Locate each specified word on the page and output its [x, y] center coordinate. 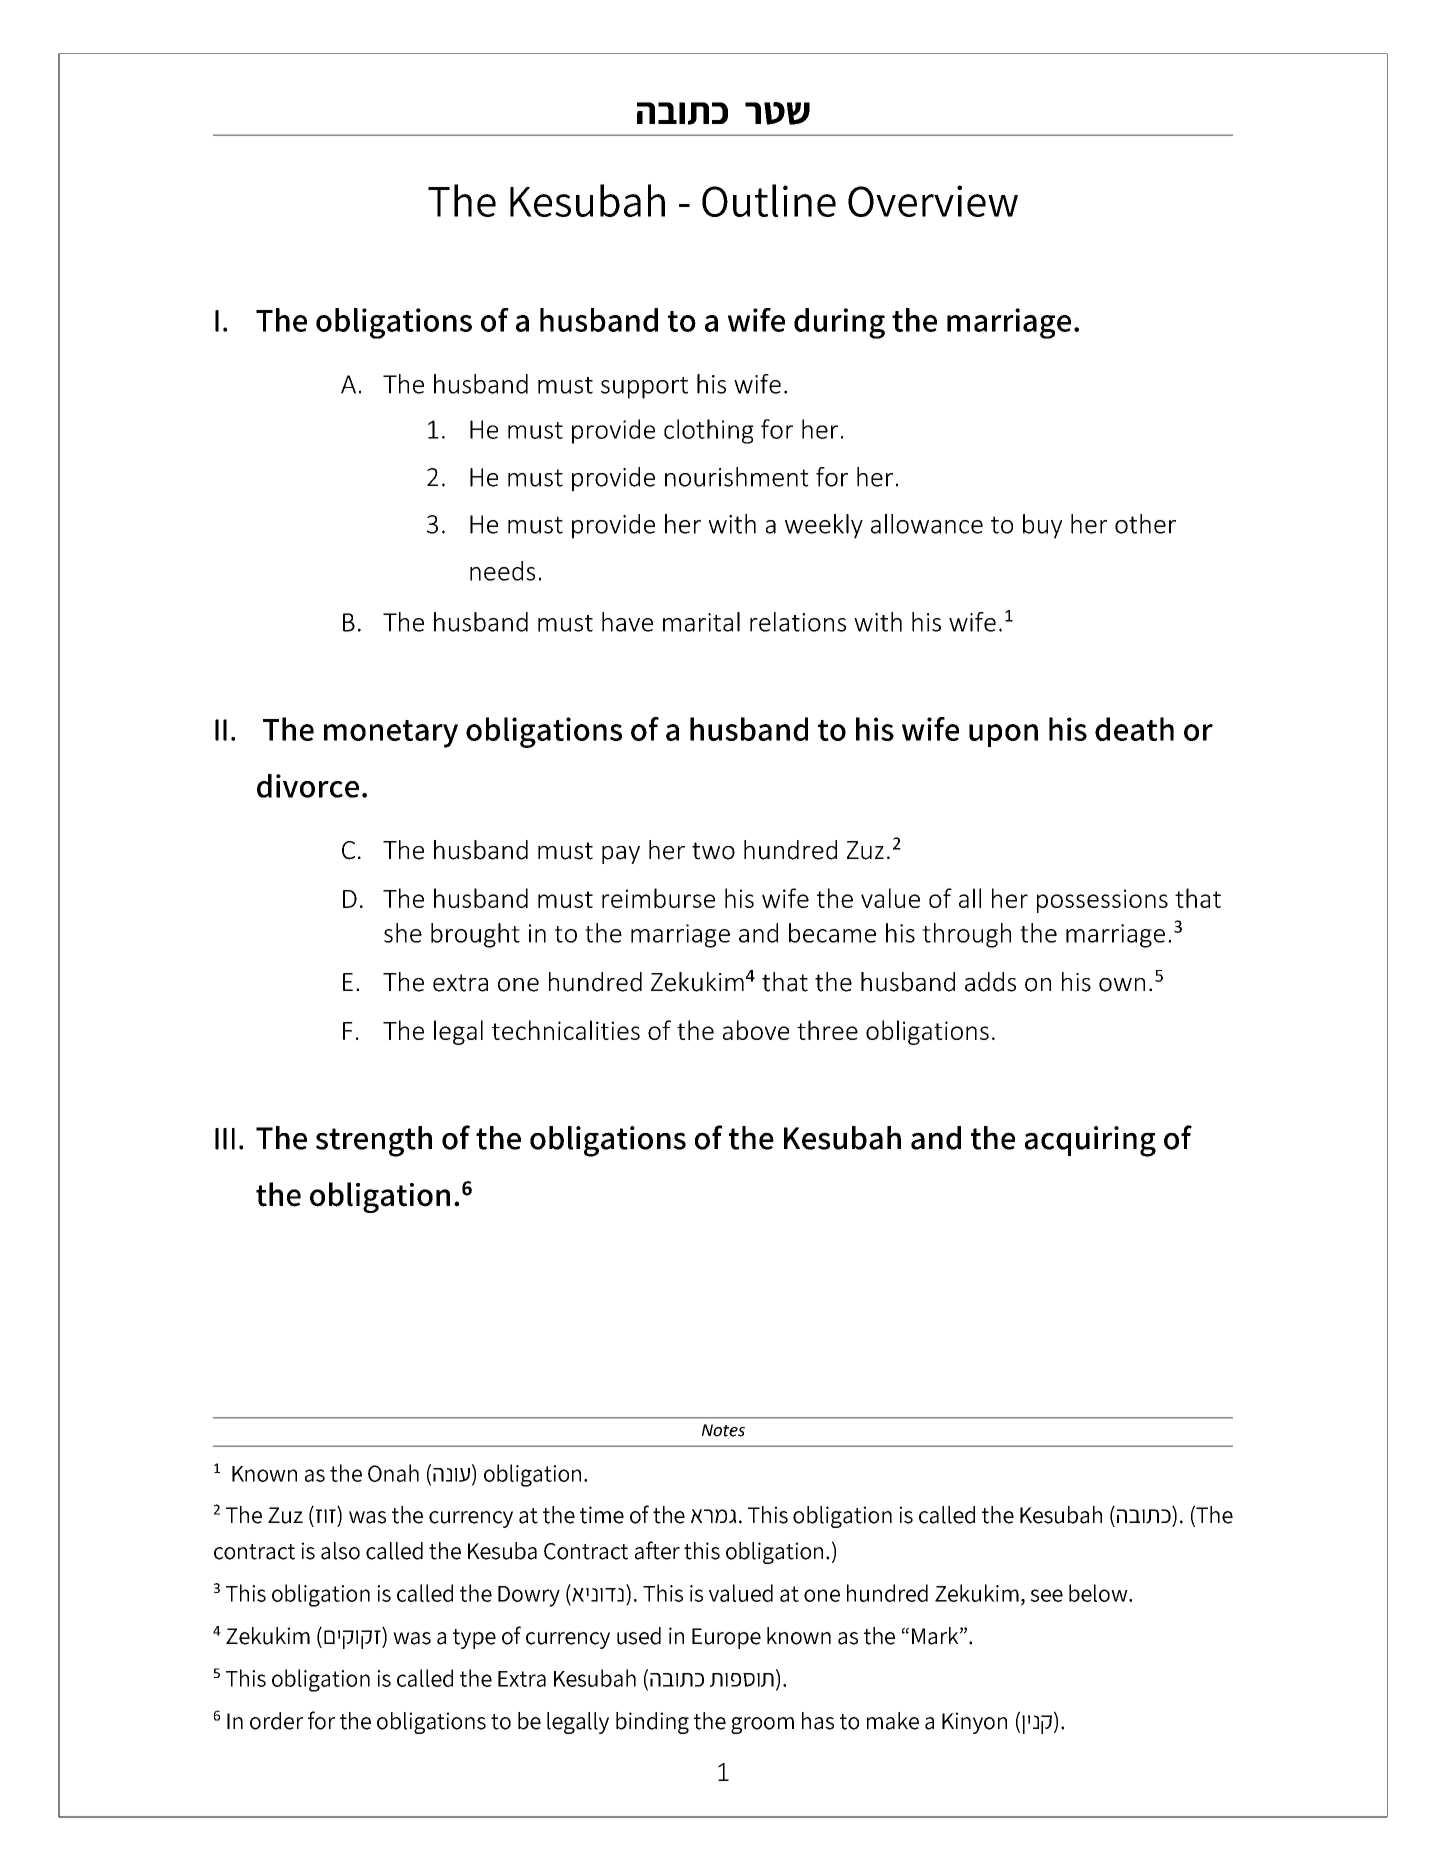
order [276, 1721]
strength [374, 1141]
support [644, 388]
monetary [391, 734]
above [756, 1030]
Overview [933, 201]
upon [1003, 735]
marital [701, 622]
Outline [769, 200]
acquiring [1090, 1141]
